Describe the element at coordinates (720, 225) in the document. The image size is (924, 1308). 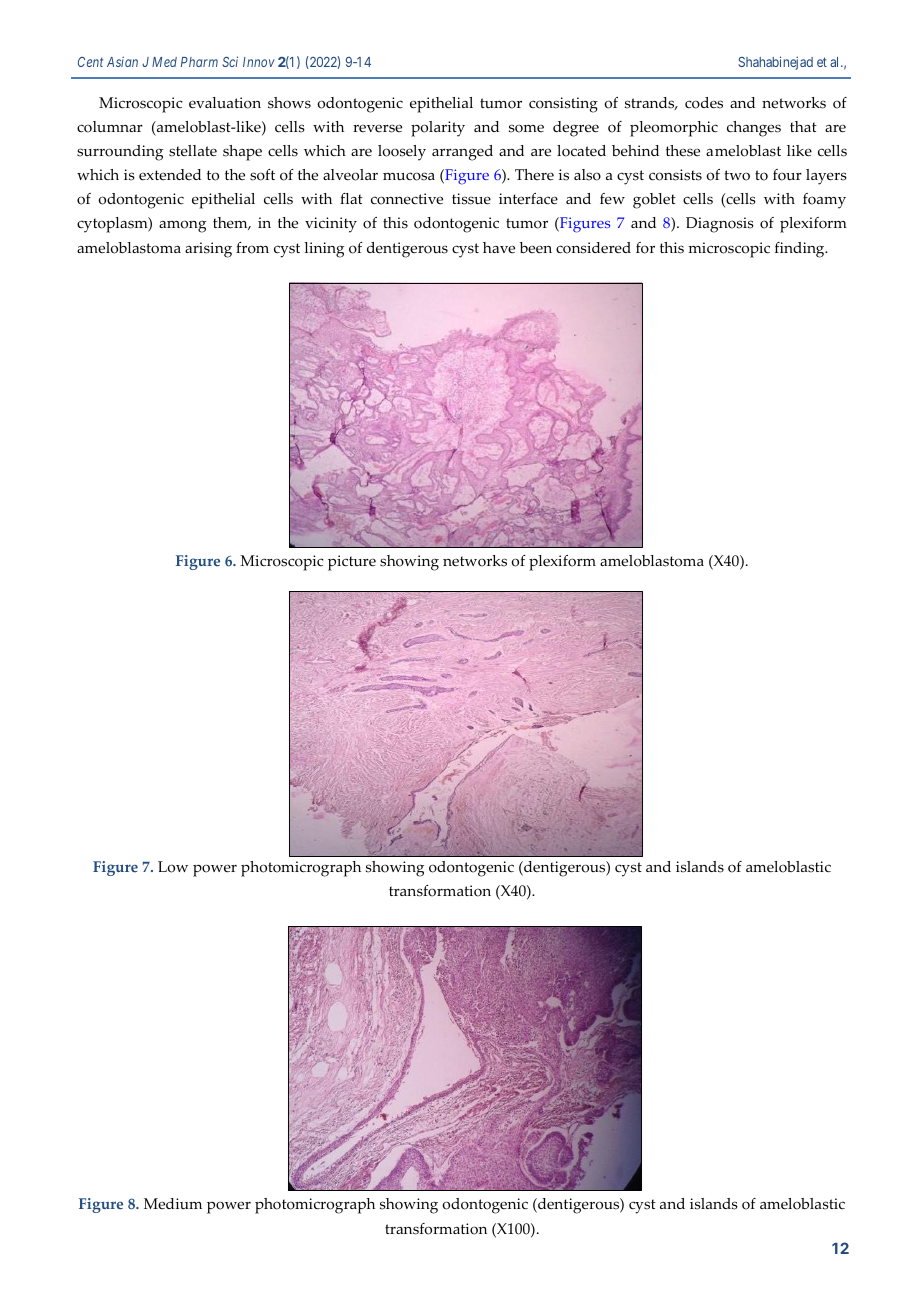
I see `Diagnosis` at that location.
